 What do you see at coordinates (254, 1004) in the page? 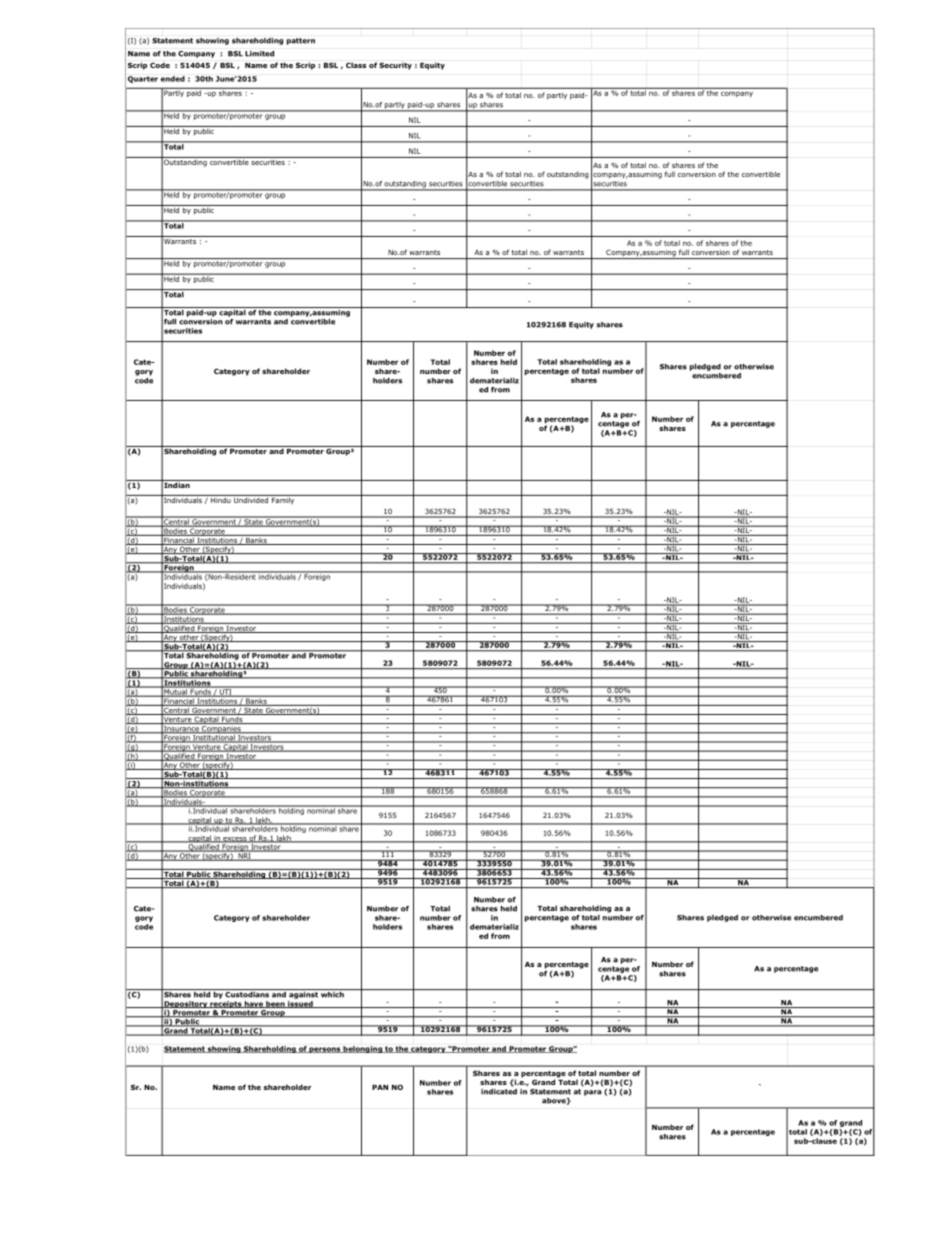
I see `have` at bounding box center [254, 1004].
